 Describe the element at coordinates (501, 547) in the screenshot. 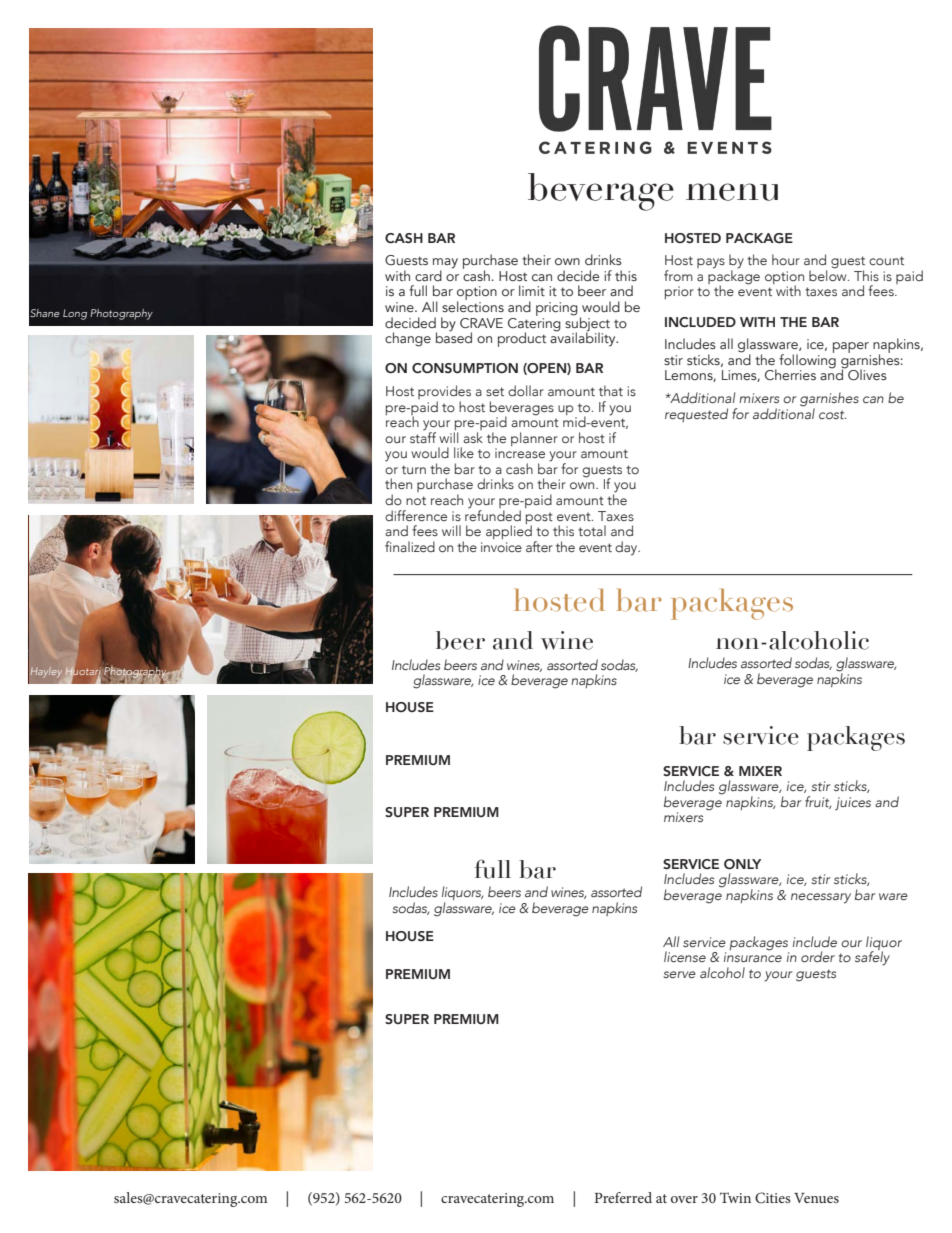

I see `invoice` at that location.
